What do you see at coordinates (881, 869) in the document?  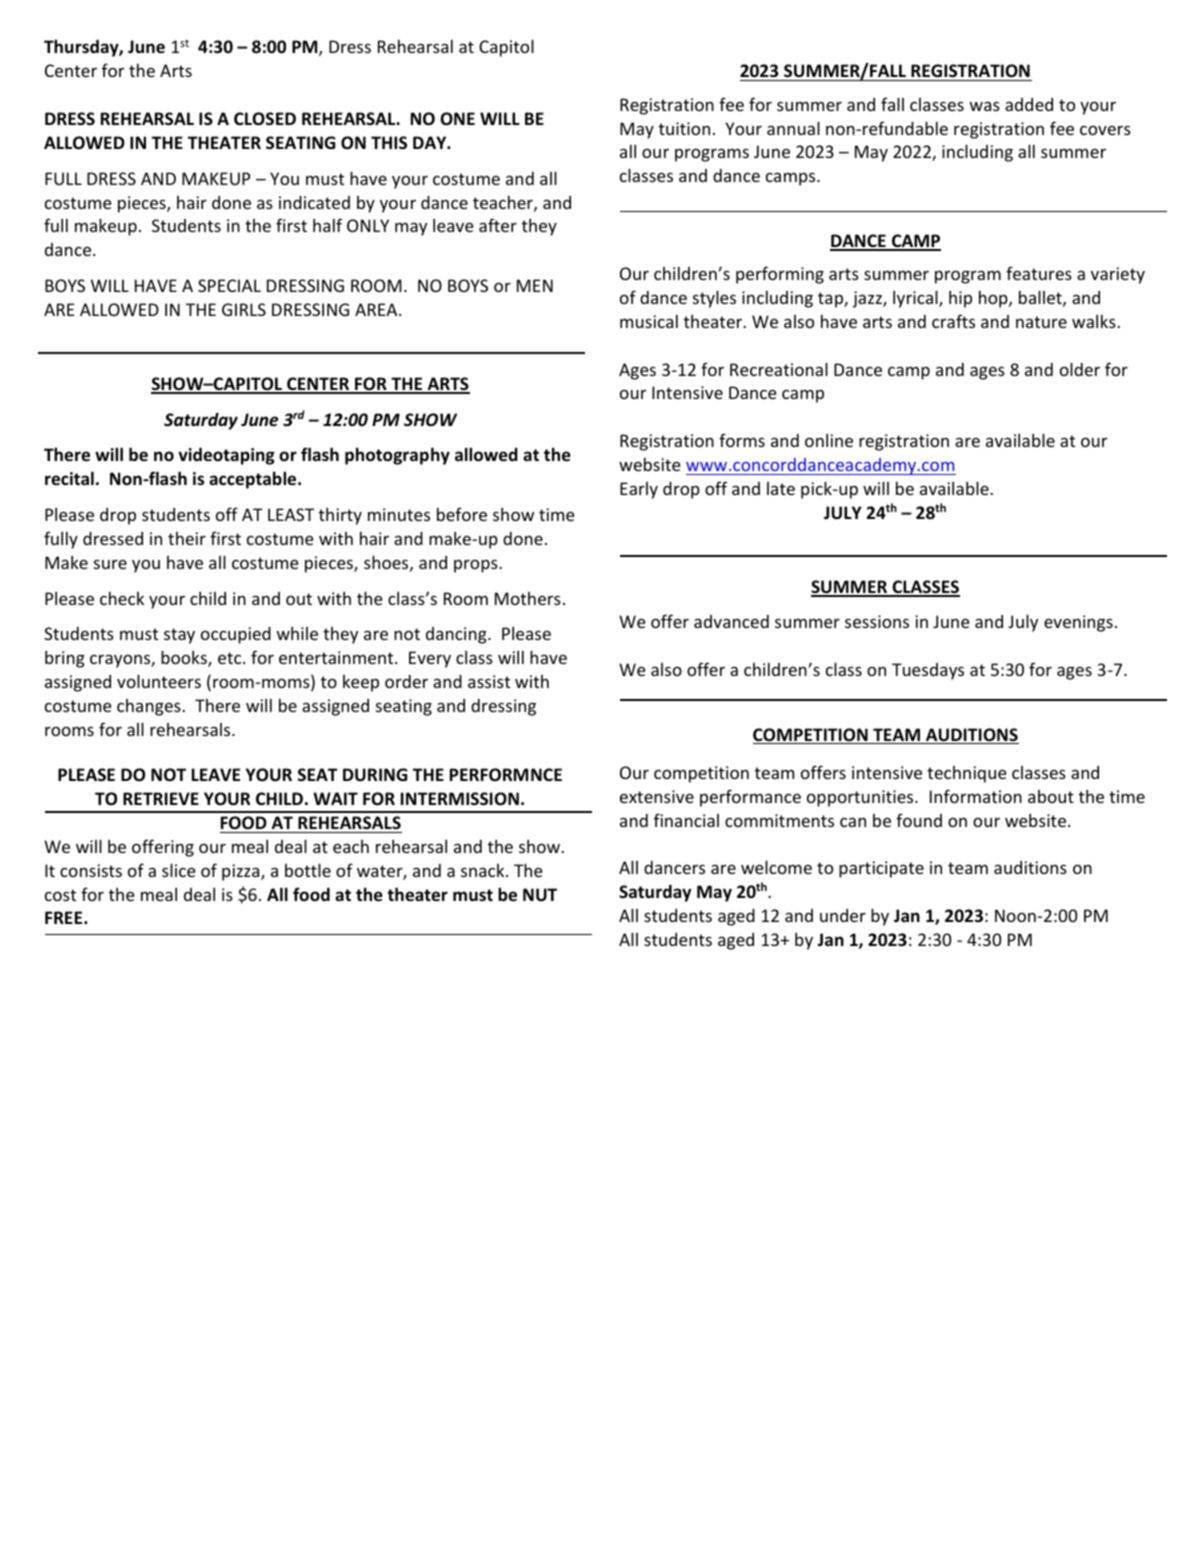 I see `participate` at bounding box center [881, 869].
